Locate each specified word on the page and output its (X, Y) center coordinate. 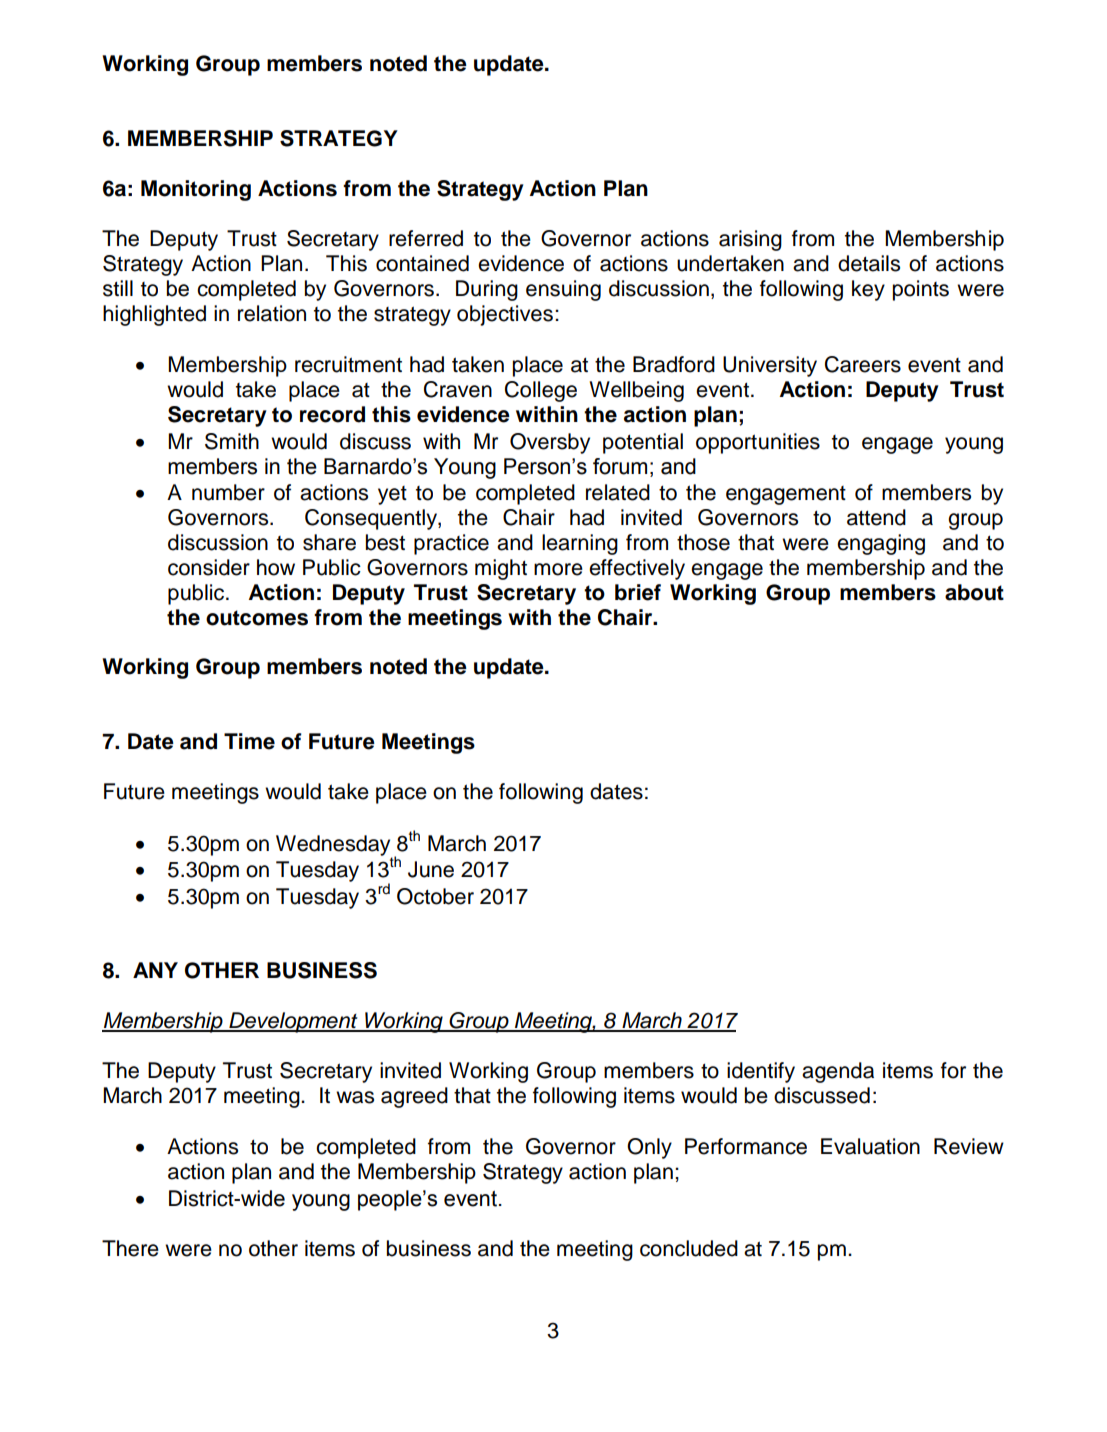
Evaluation (870, 1146)
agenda (838, 1072)
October (435, 896)
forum (620, 466)
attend (876, 517)
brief (638, 592)
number (228, 492)
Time (249, 741)
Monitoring (196, 190)
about (974, 592)
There (130, 1248)
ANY (155, 970)
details (869, 263)
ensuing (563, 290)
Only (649, 1148)
